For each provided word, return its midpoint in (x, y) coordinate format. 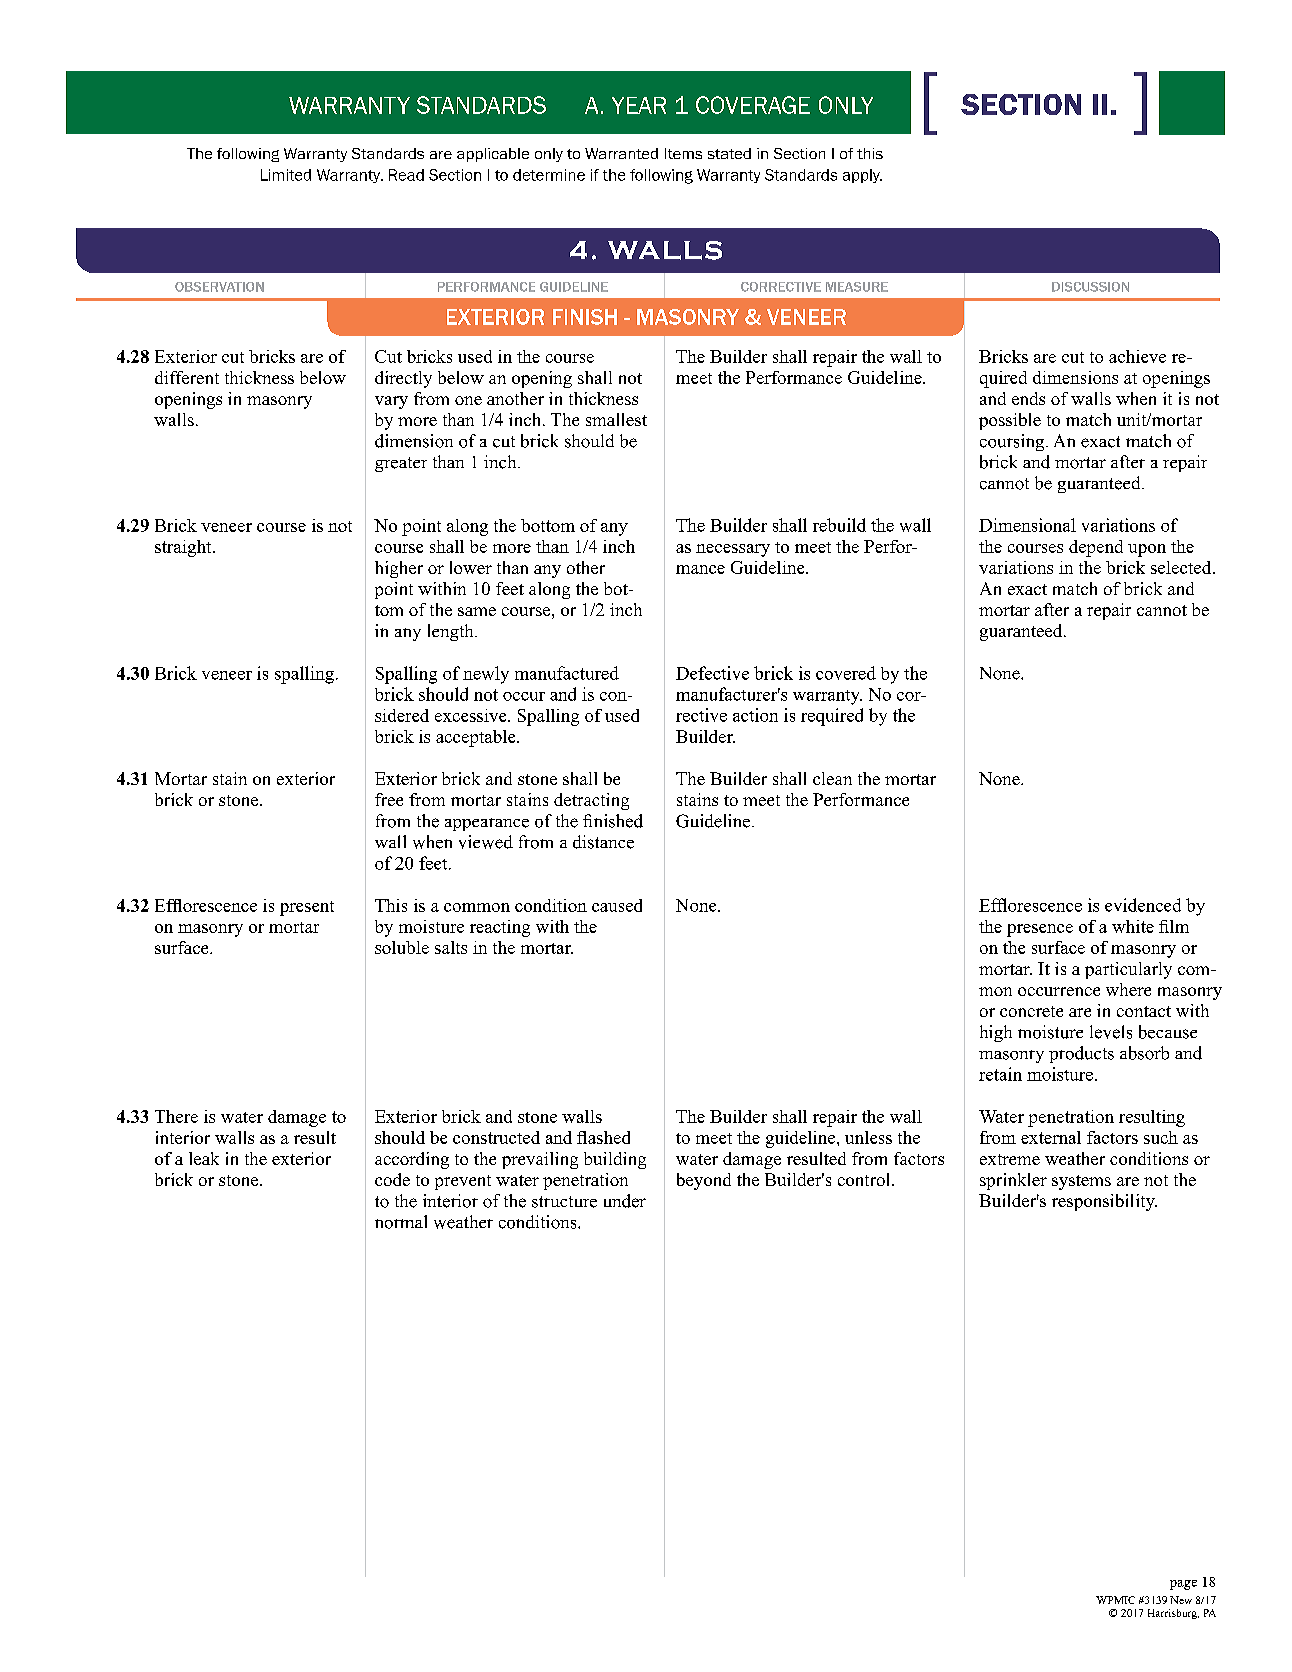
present (307, 908)
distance (603, 842)
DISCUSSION (1090, 287)
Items (683, 153)
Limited (286, 175)
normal (401, 1222)
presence (1040, 930)
